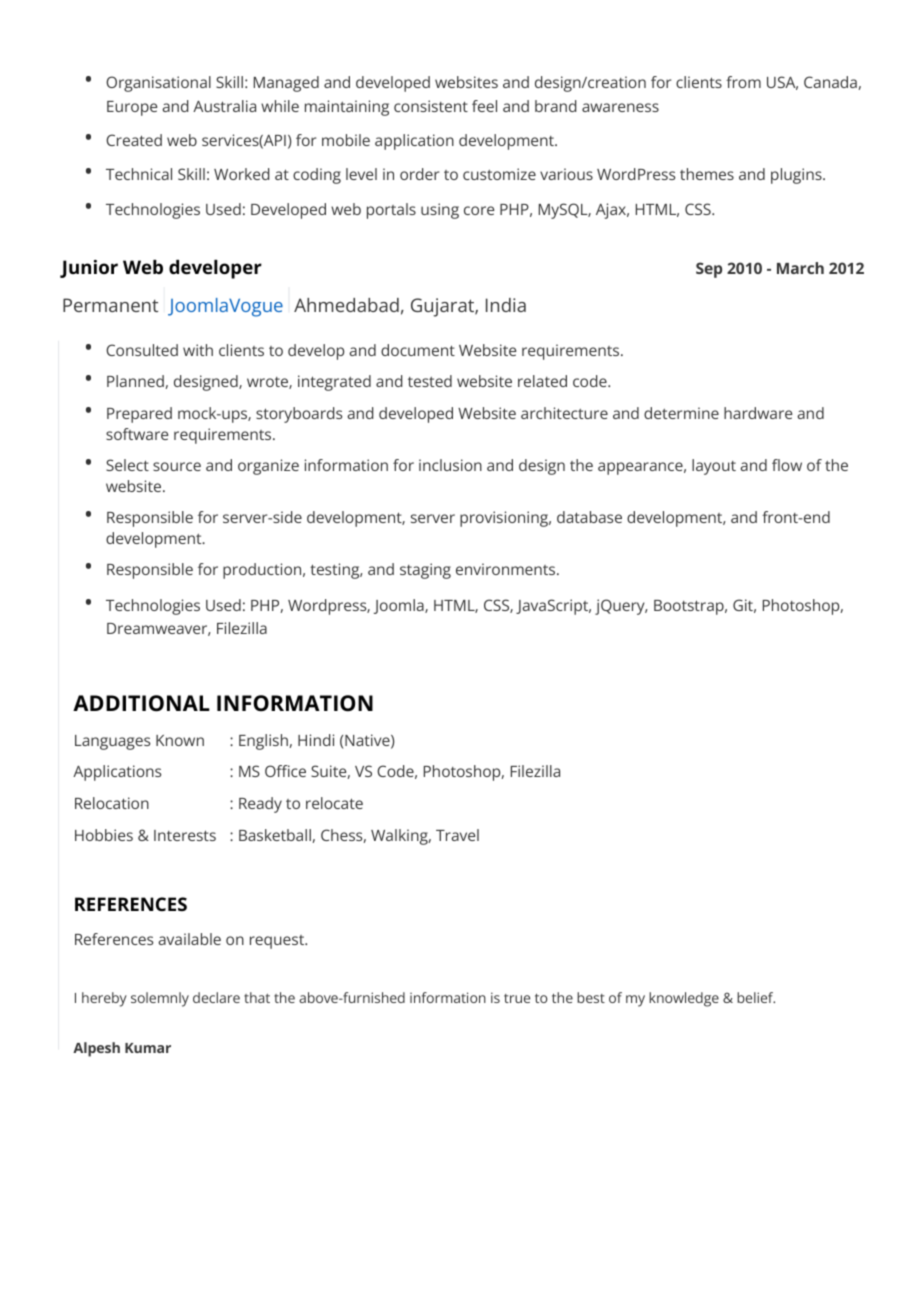 This screenshot has width=924, height=1308. Describe the element at coordinates (714, 467) in the screenshot. I see `layout` at that location.
